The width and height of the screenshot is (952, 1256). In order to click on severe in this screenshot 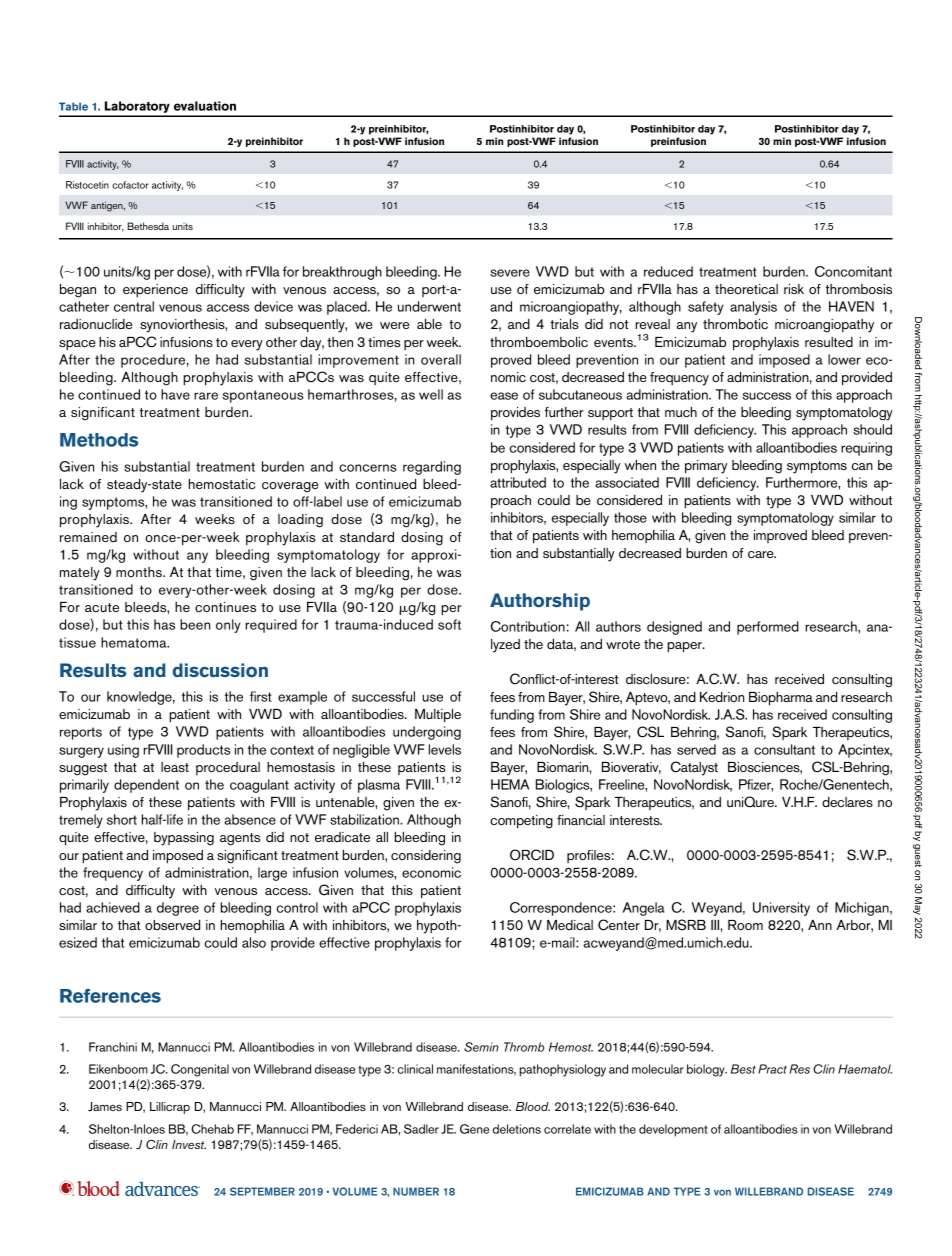, I will do `click(510, 273)`.
